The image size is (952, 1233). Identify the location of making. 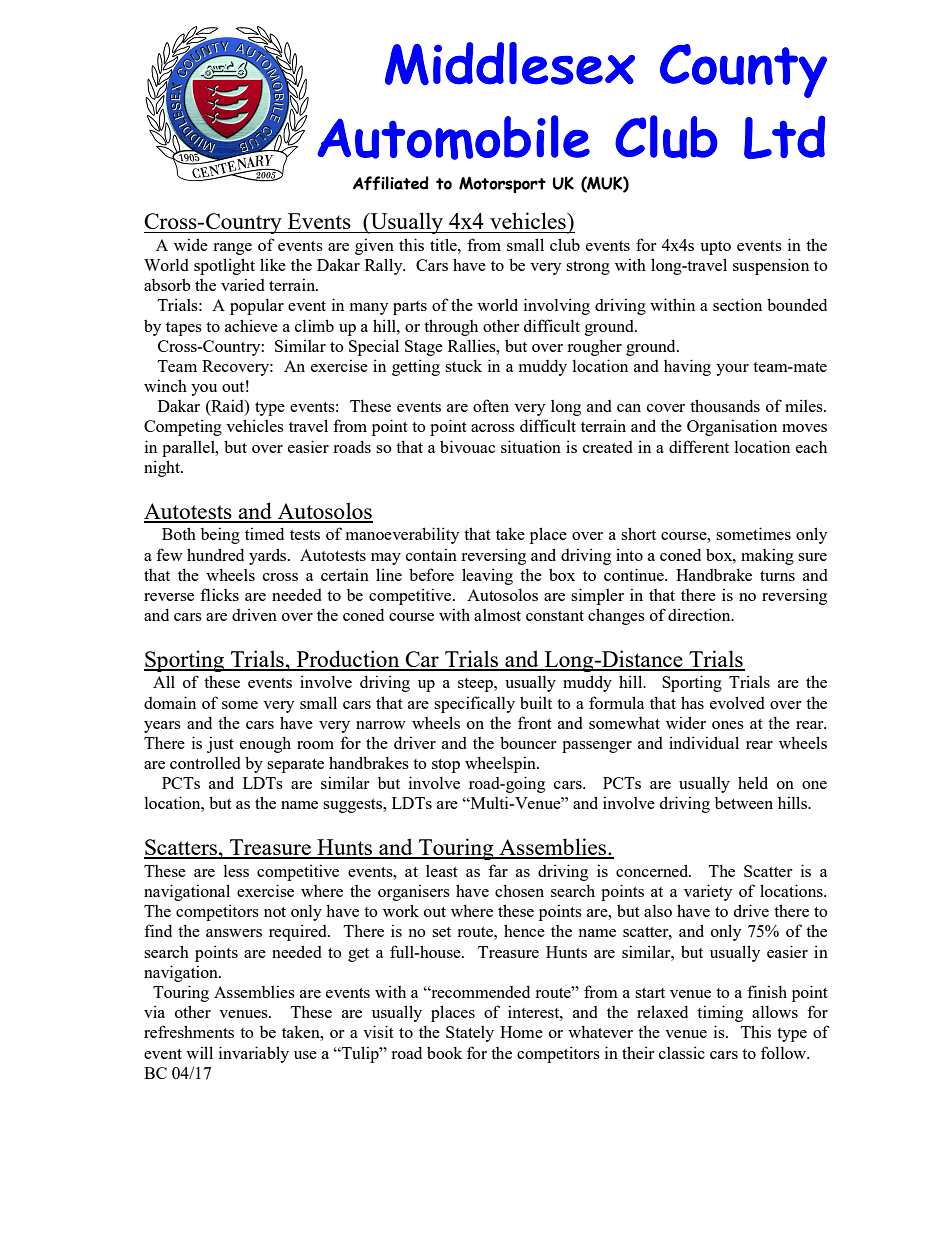
(767, 556).
